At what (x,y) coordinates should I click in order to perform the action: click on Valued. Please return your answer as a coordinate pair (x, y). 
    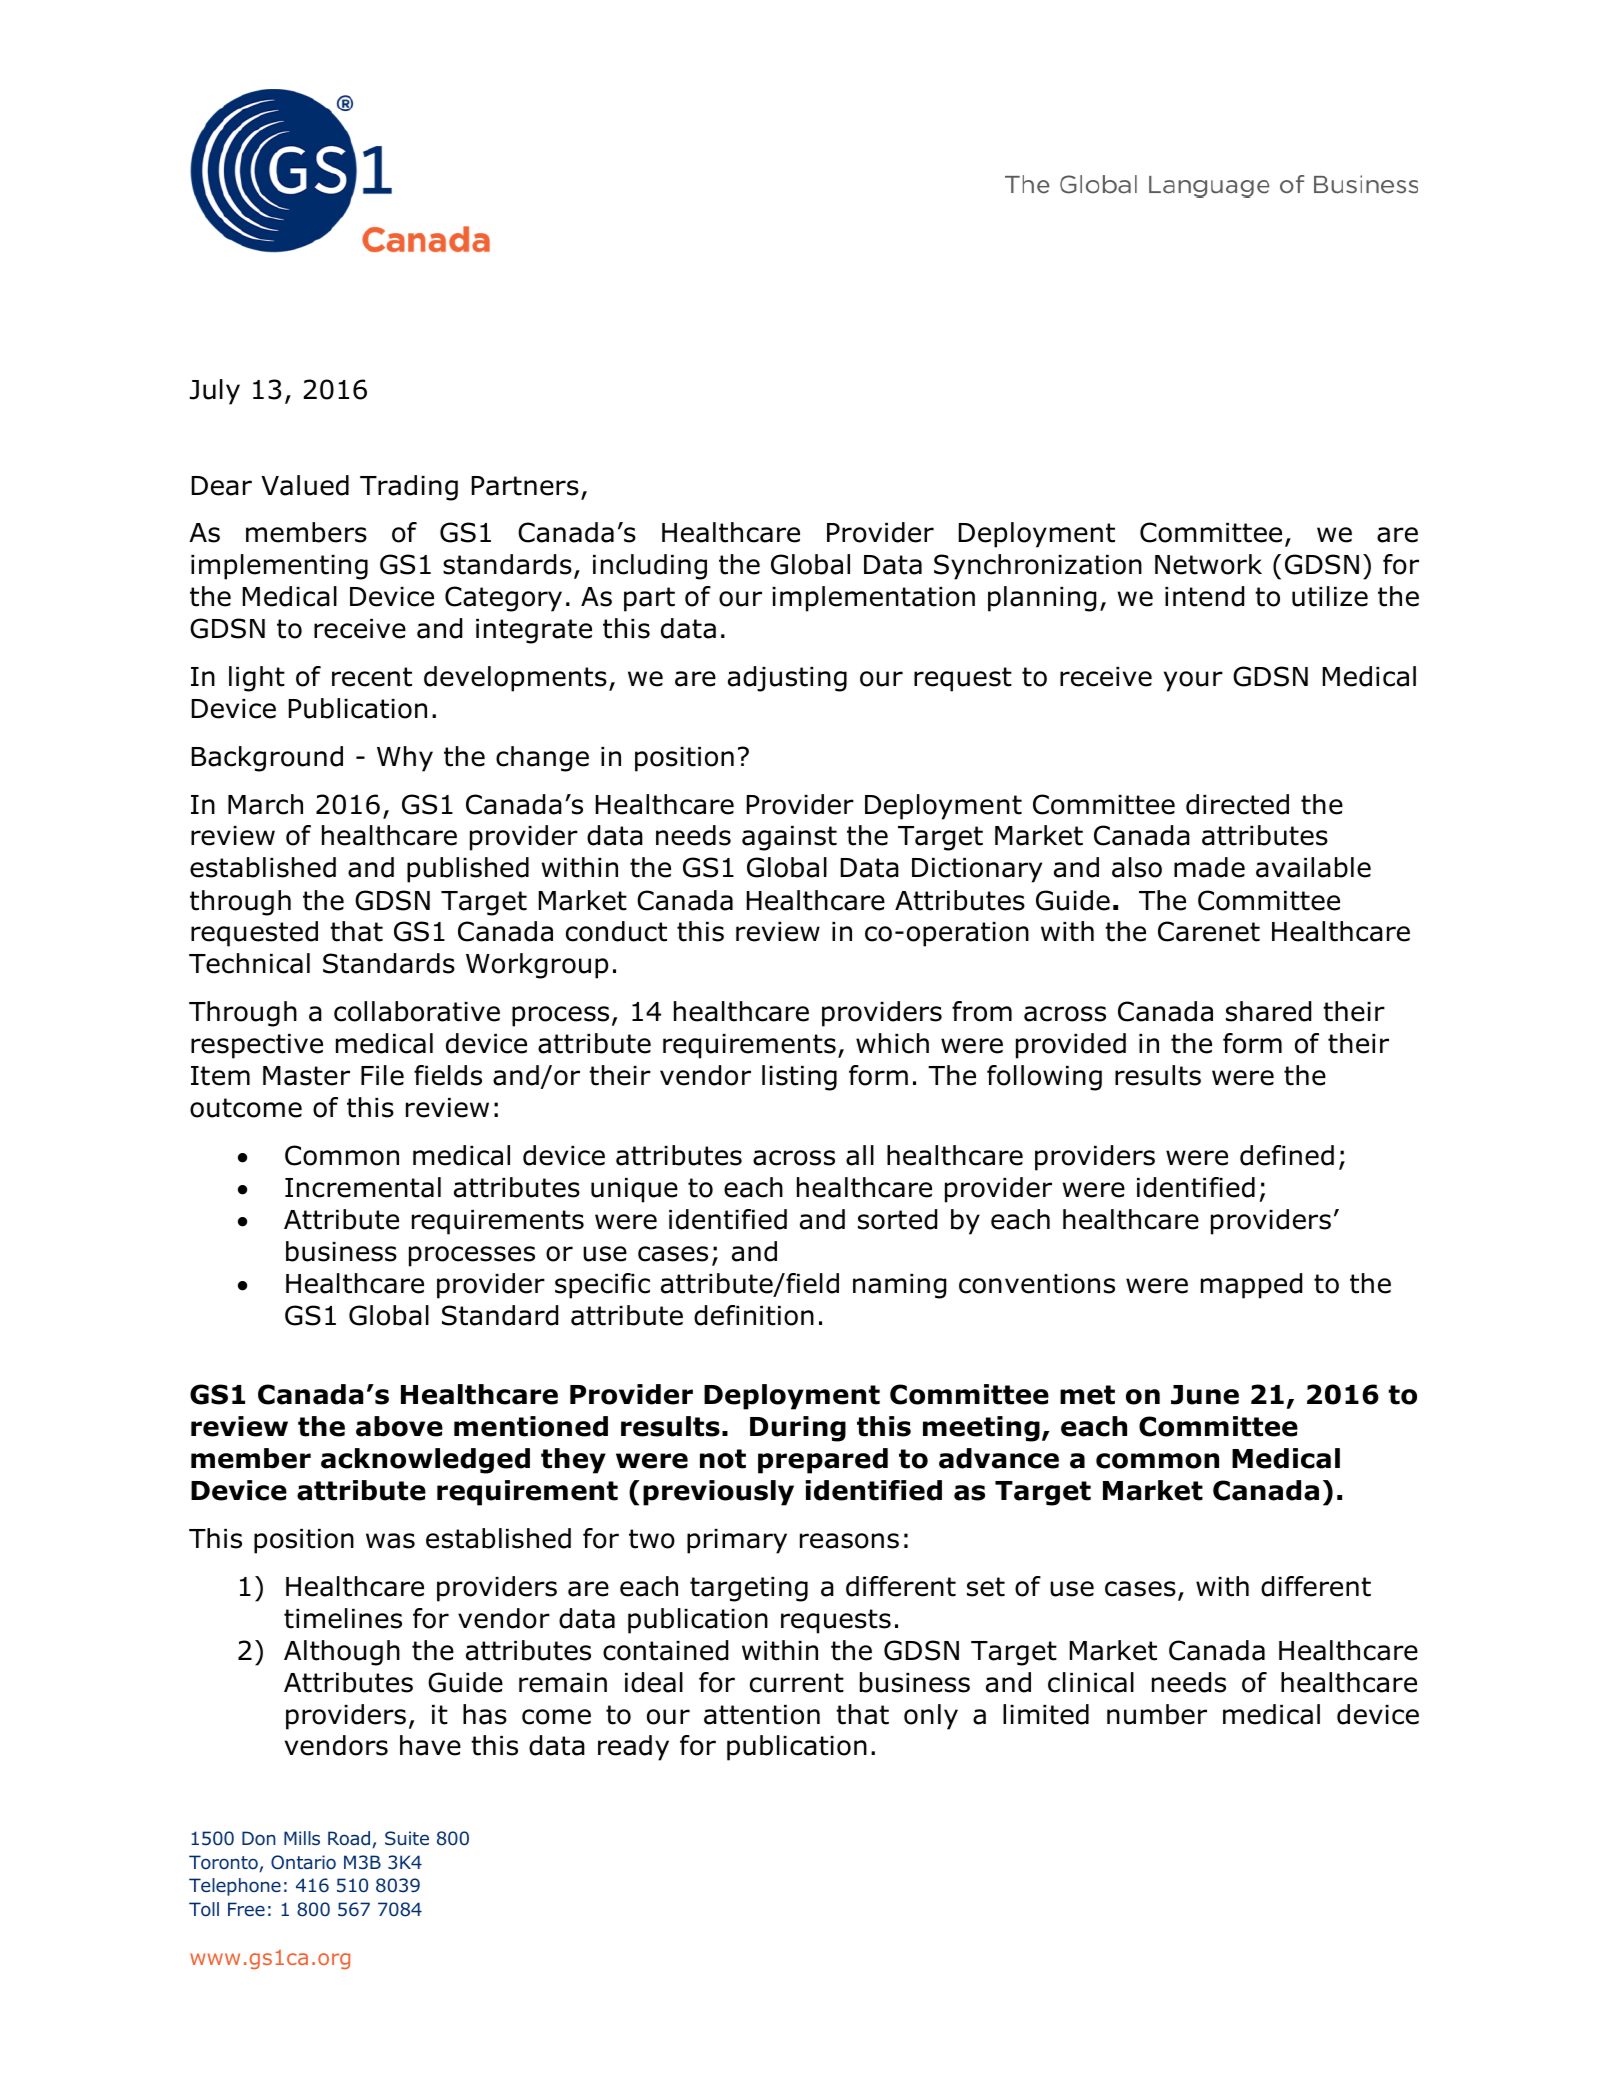
    Looking at the image, I should click on (305, 485).
